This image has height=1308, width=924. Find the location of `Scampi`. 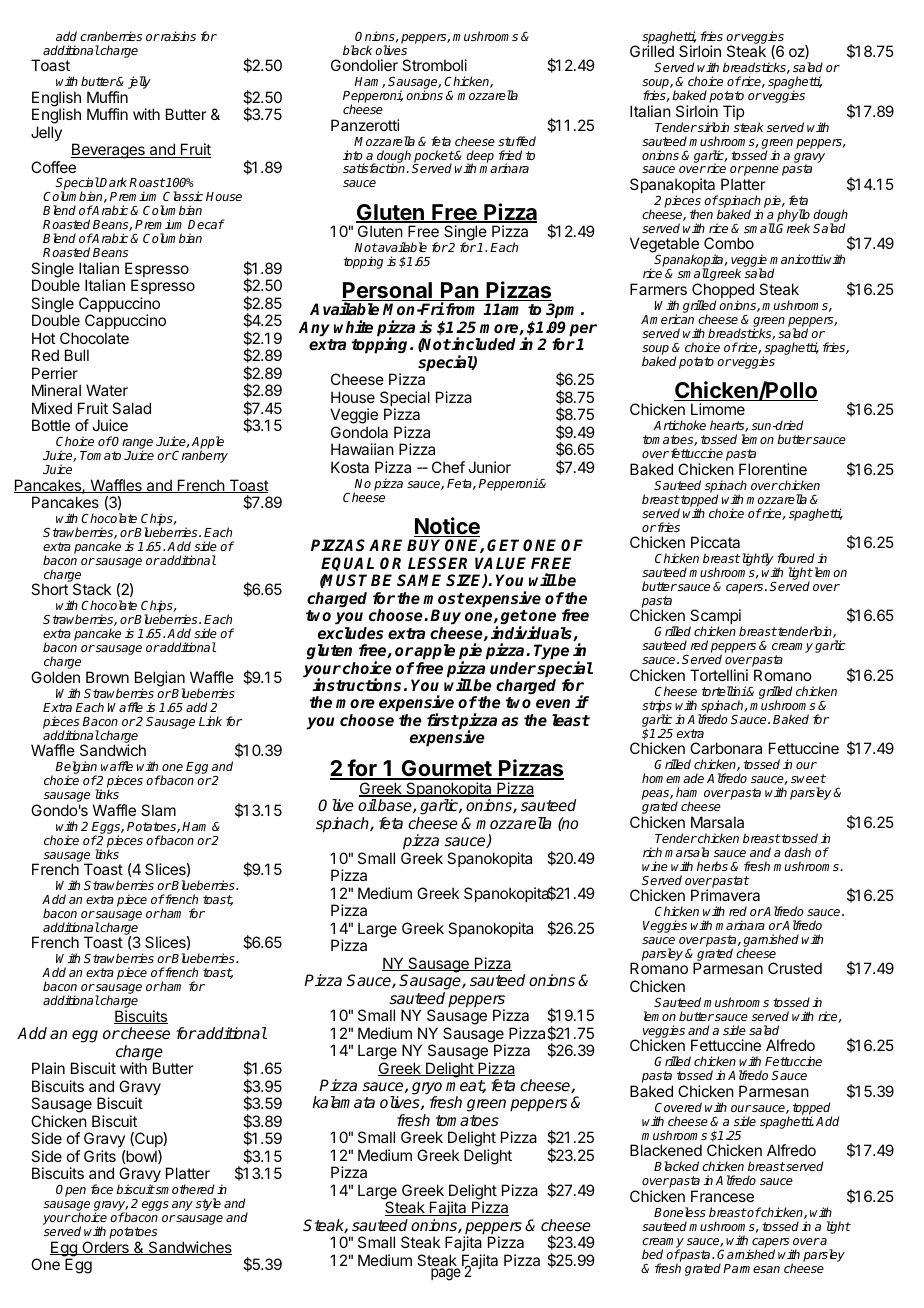

Scampi is located at coordinates (715, 618).
